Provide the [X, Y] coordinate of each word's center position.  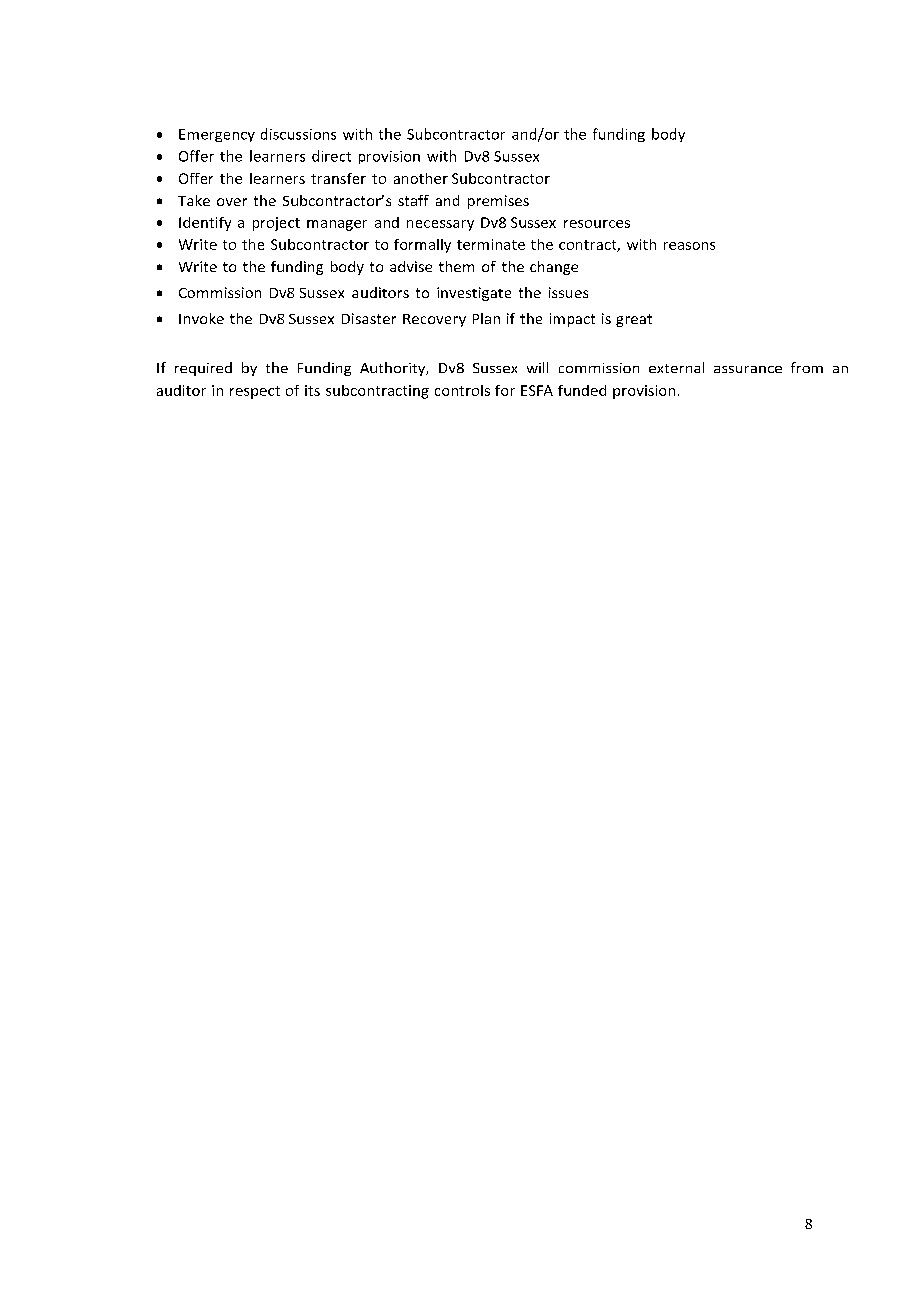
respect [255, 392]
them [456, 266]
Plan [486, 318]
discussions [298, 134]
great [634, 320]
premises [498, 202]
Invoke [201, 318]
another [421, 178]
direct [331, 156]
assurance [748, 369]
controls [462, 390]
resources [597, 224]
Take [194, 200]
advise [411, 266]
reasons [689, 246]
